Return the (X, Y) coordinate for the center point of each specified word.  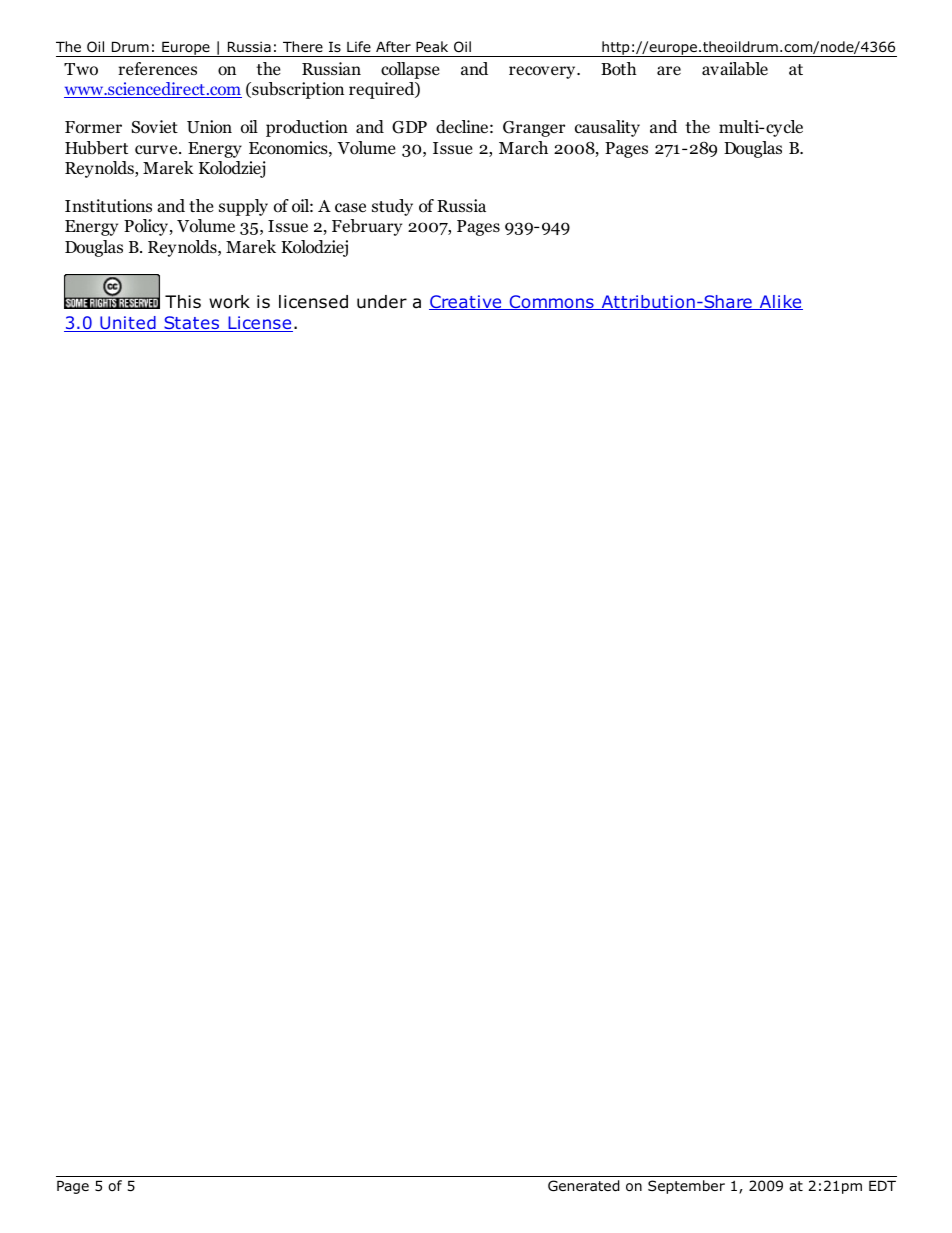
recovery (543, 72)
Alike (780, 302)
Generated (584, 1186)
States (192, 324)
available (735, 69)
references (157, 68)
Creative (466, 302)
